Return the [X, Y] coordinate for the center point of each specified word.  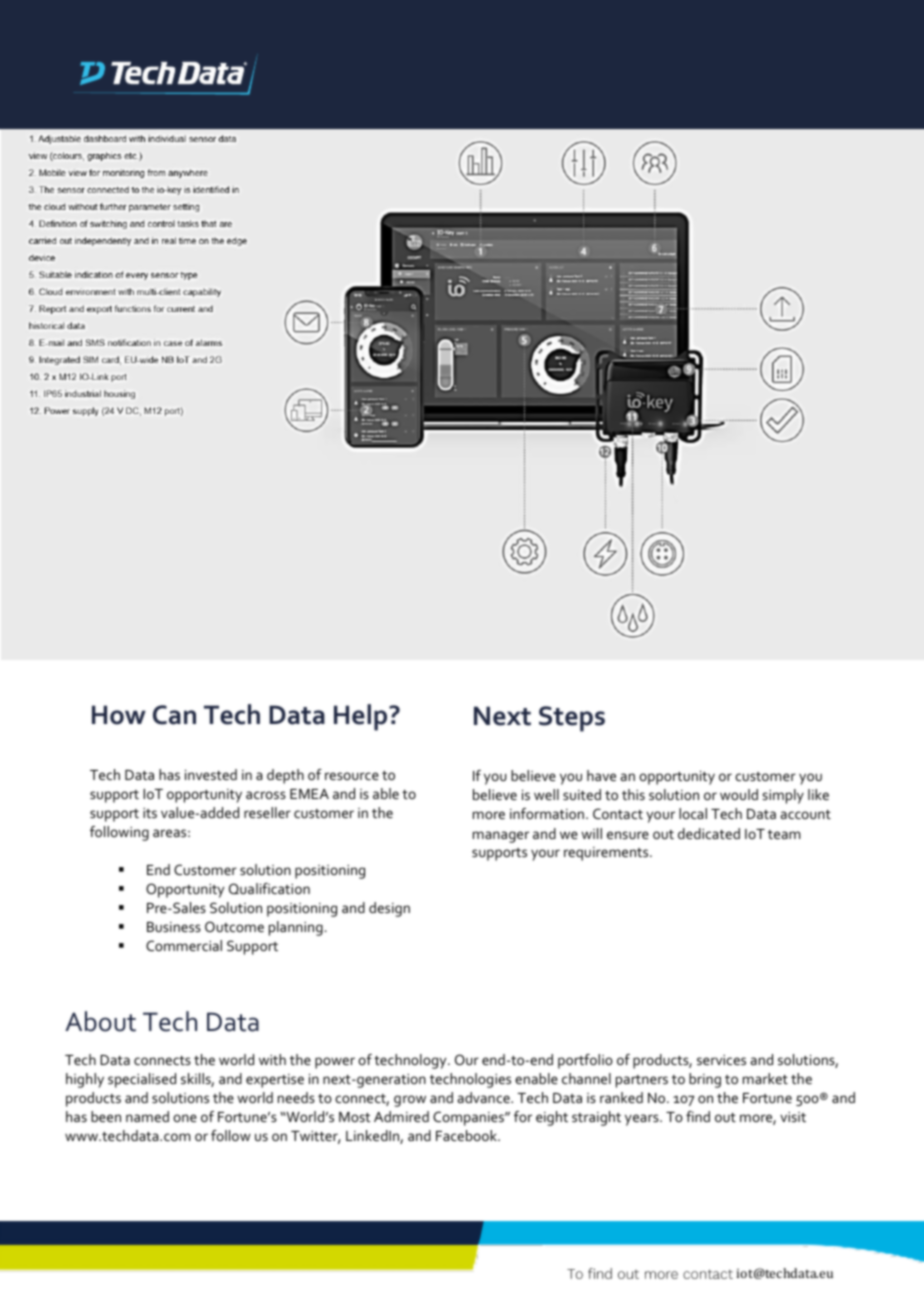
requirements [607, 854]
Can [174, 715]
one [185, 1118]
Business [174, 927]
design [389, 909]
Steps [572, 719]
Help [362, 717]
